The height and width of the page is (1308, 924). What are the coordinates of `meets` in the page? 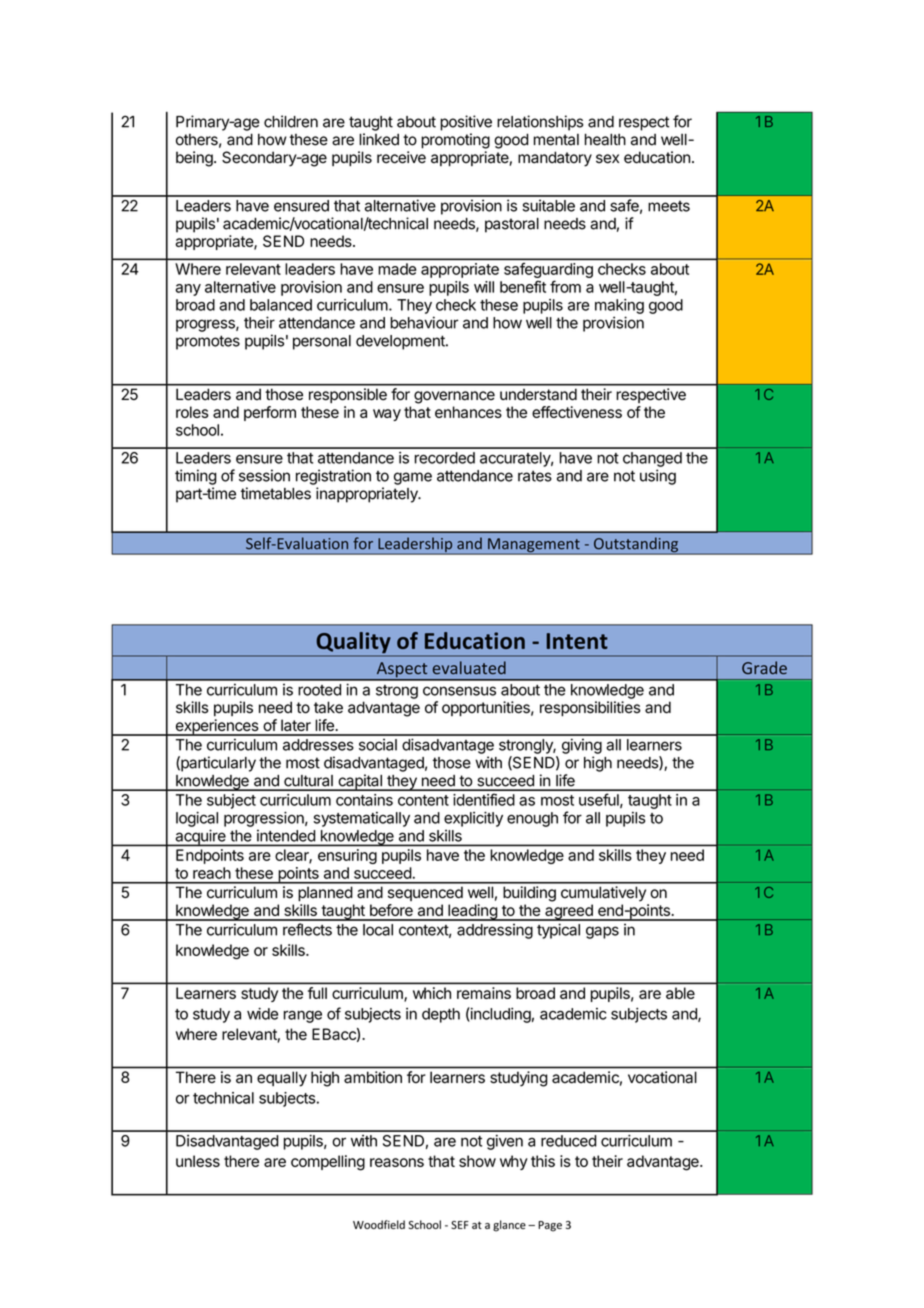 It's located at (669, 206).
